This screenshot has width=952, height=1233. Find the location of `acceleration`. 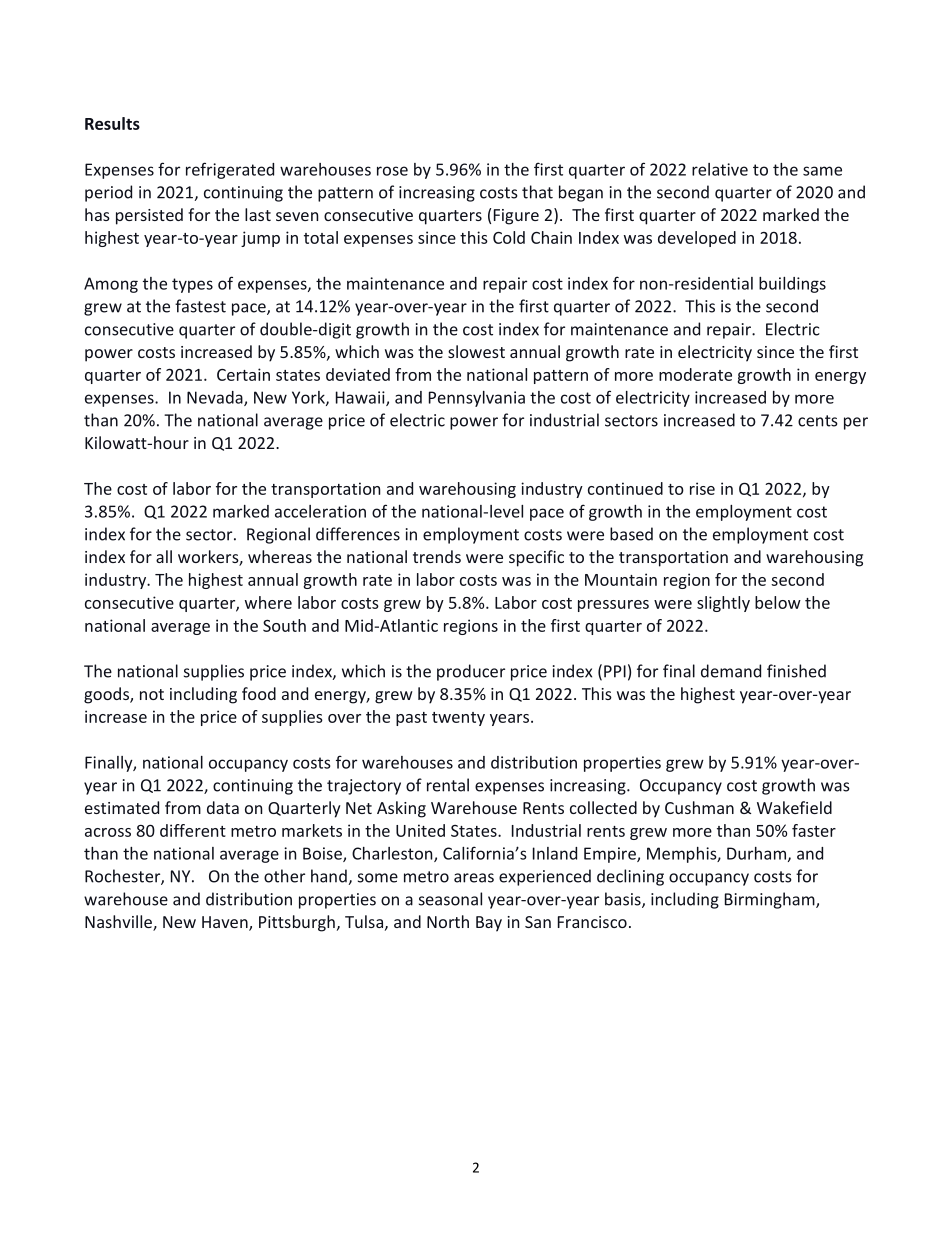

acceleration is located at coordinates (320, 511).
